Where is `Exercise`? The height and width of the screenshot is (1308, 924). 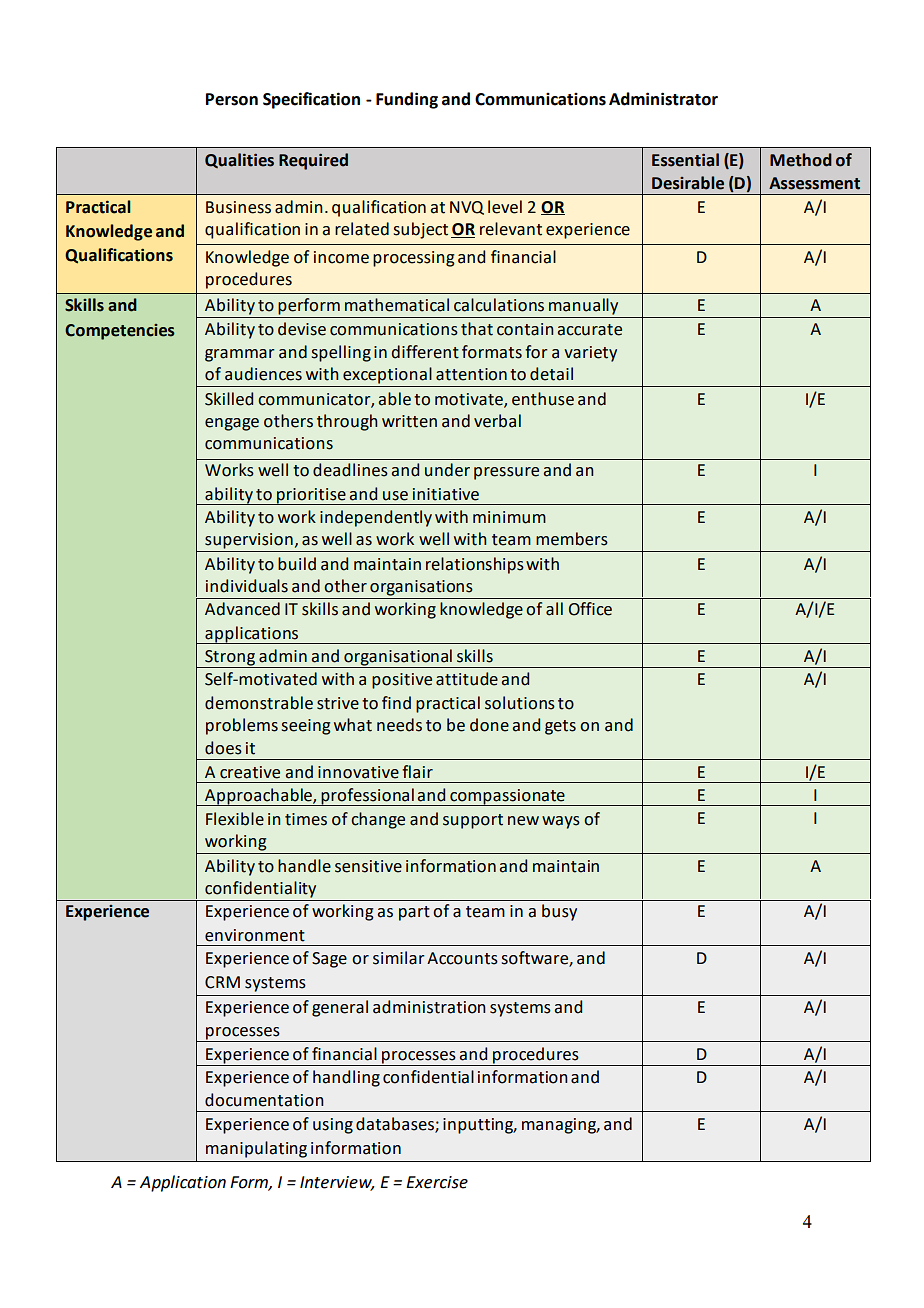
Exercise is located at coordinates (437, 1182).
